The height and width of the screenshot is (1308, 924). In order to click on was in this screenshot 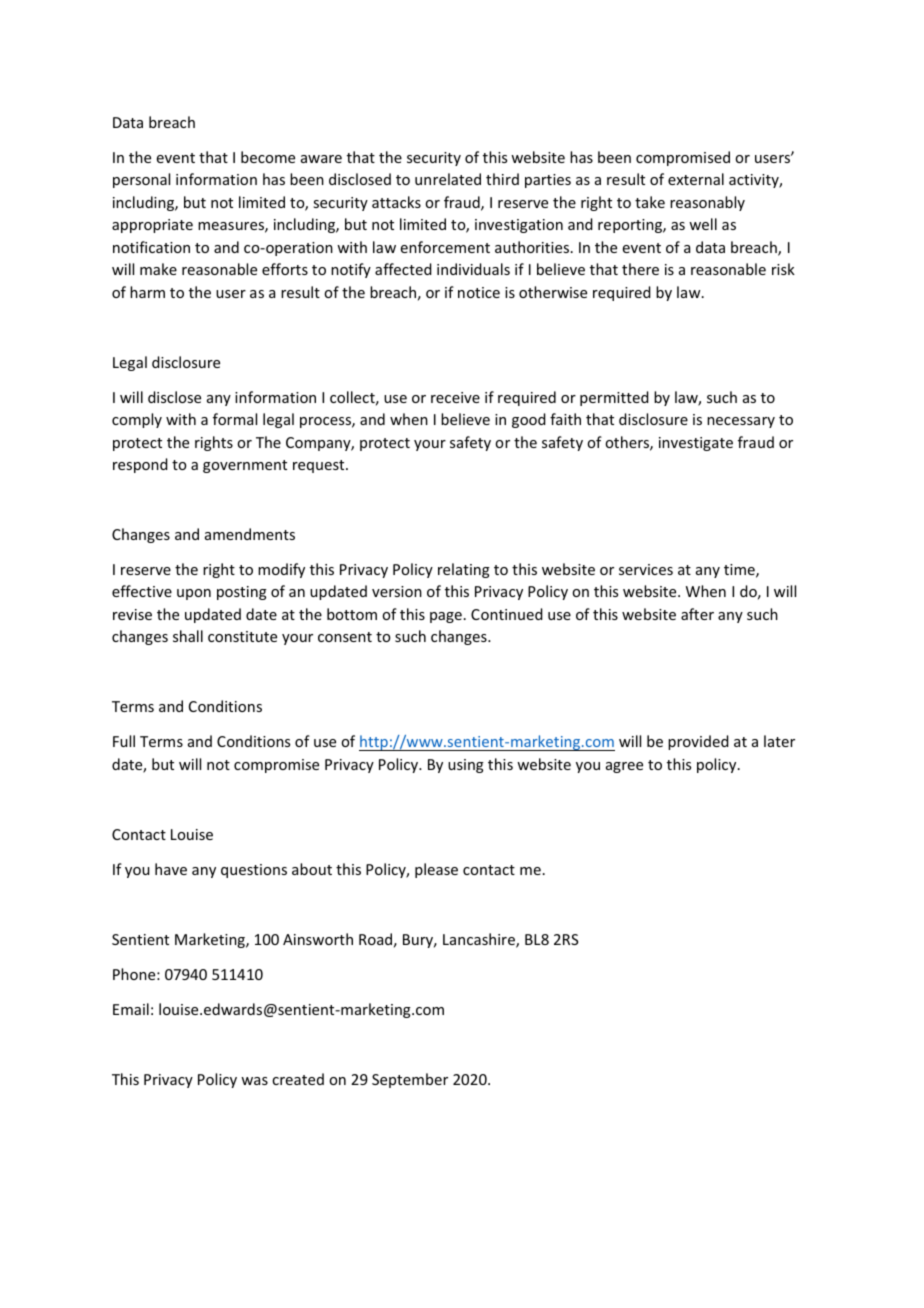, I will do `click(254, 1081)`.
